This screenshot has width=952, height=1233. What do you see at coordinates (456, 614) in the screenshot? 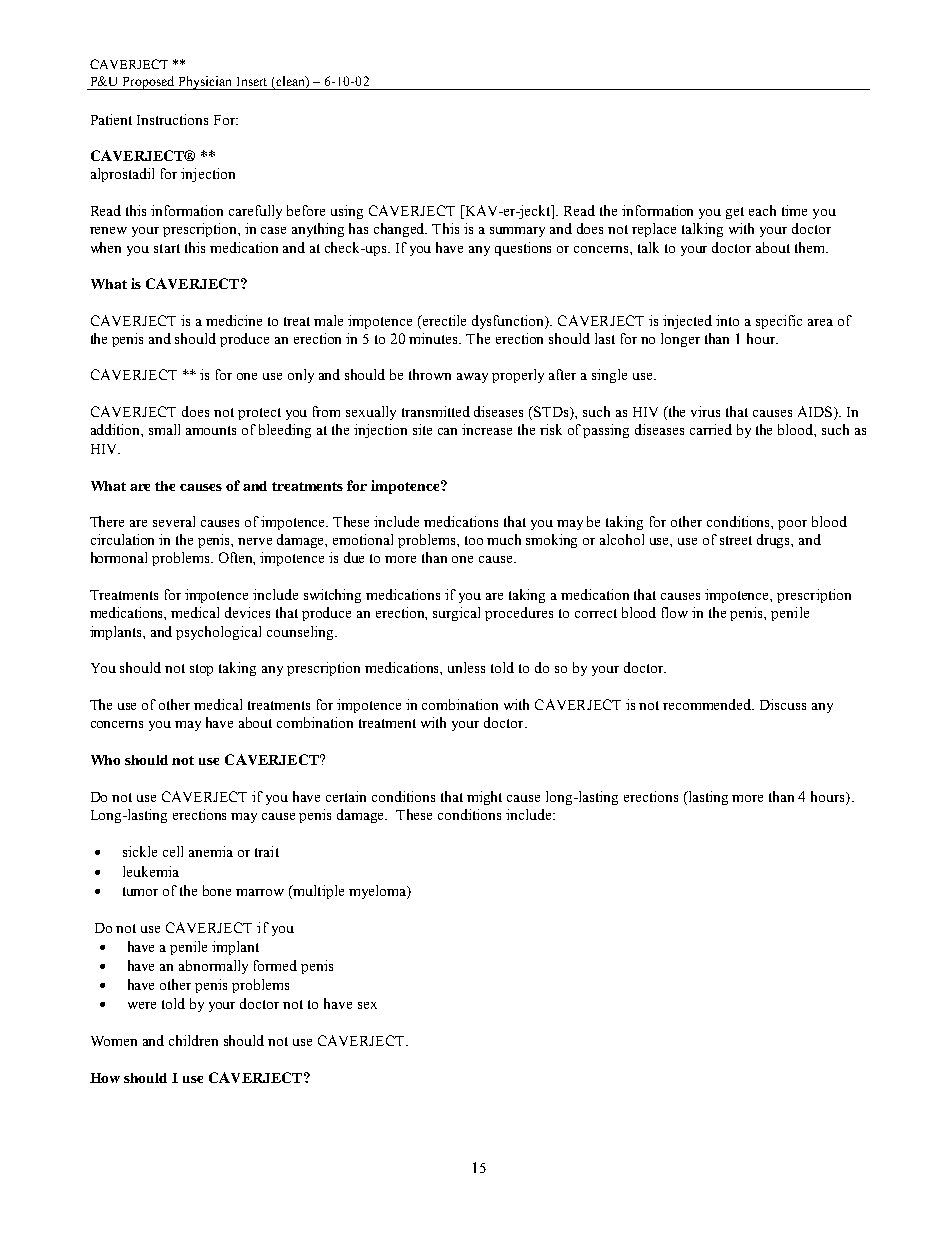
I see `surgical` at bounding box center [456, 614].
